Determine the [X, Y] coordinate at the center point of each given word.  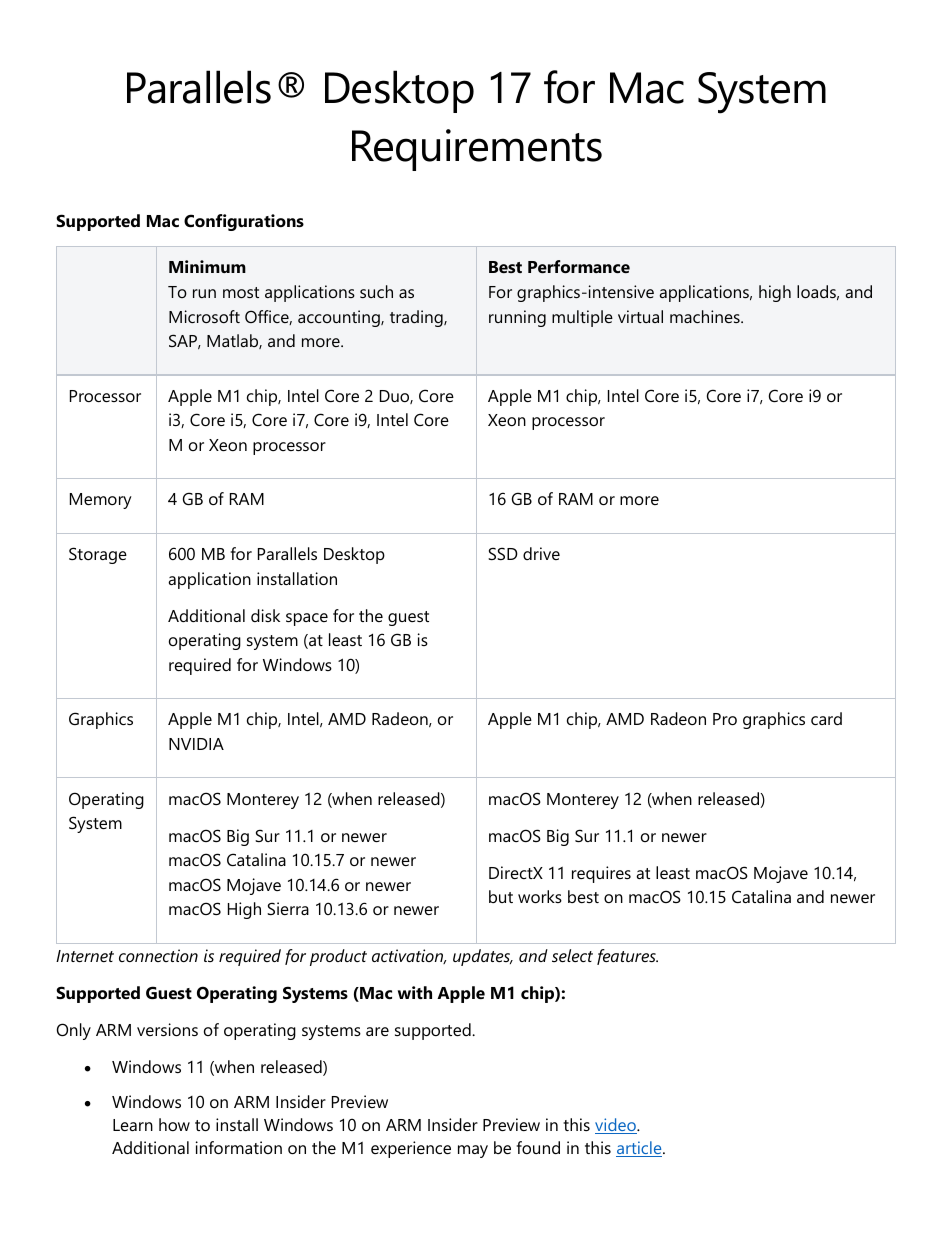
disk [265, 615]
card [826, 718]
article [640, 1149]
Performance [579, 266]
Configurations [244, 222]
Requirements [477, 150]
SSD [503, 553]
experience [411, 1149]
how [174, 1124]
